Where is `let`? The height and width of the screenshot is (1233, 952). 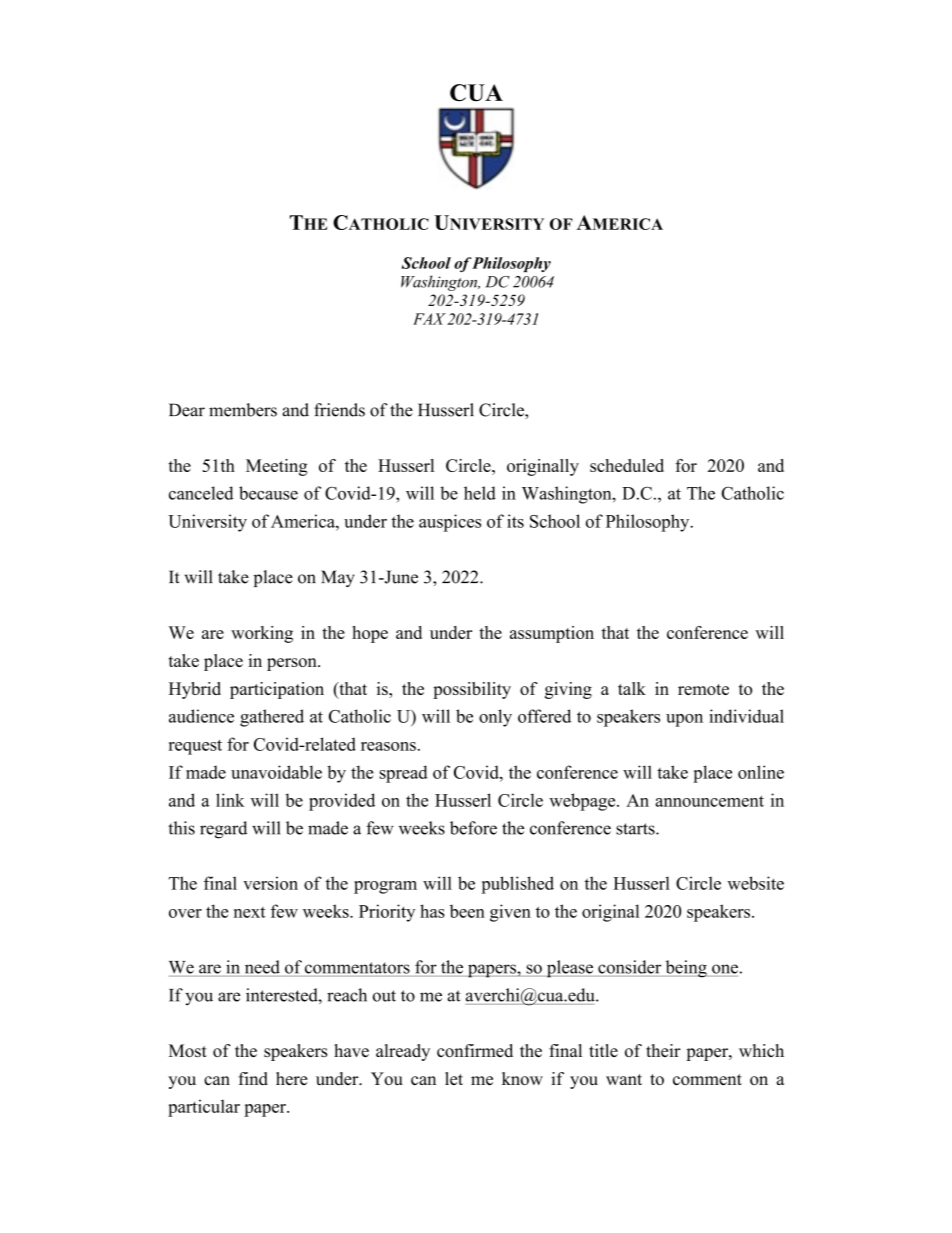 let is located at coordinates (454, 1078).
